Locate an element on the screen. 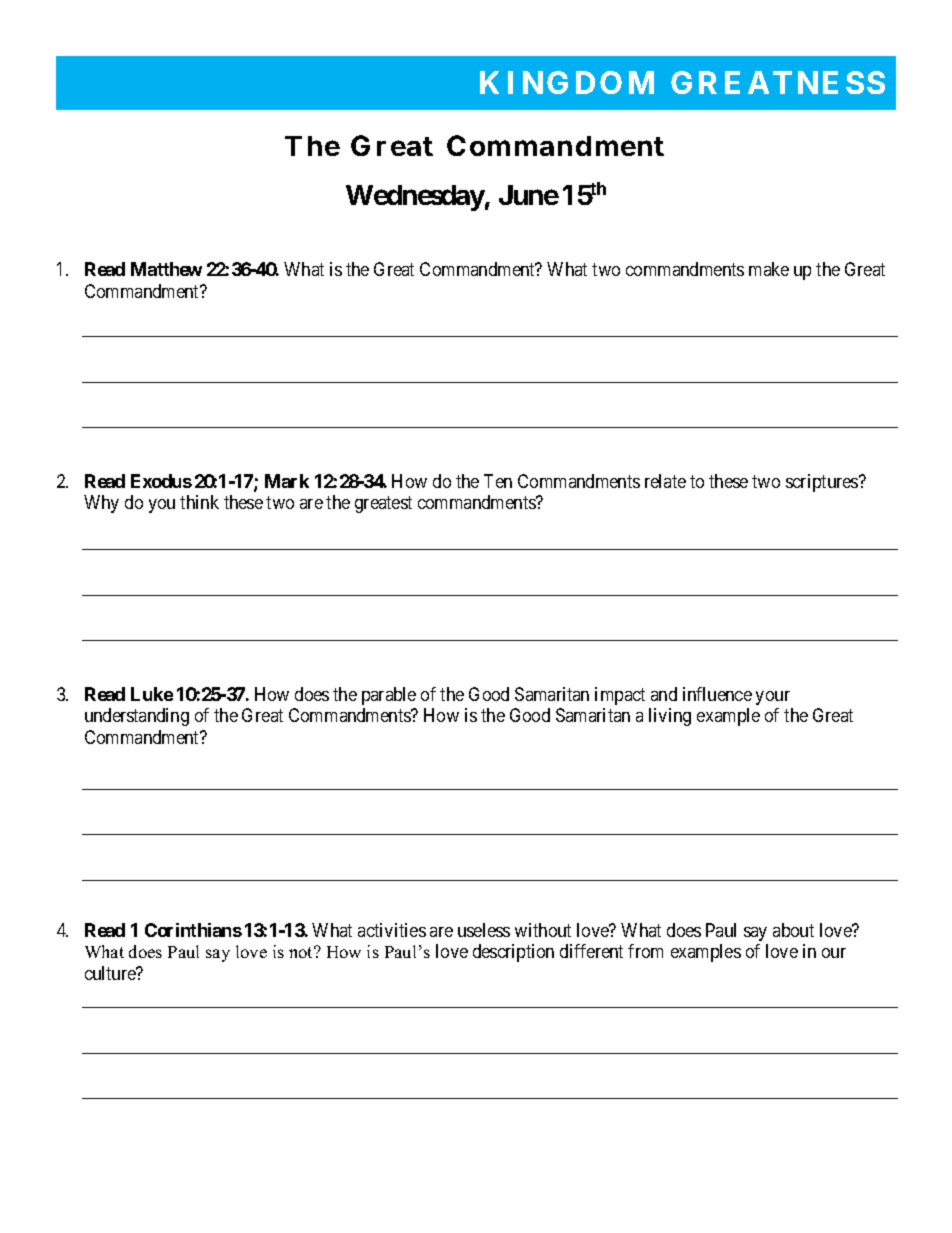 The width and height of the screenshot is (952, 1233). understanding is located at coordinates (137, 717).
